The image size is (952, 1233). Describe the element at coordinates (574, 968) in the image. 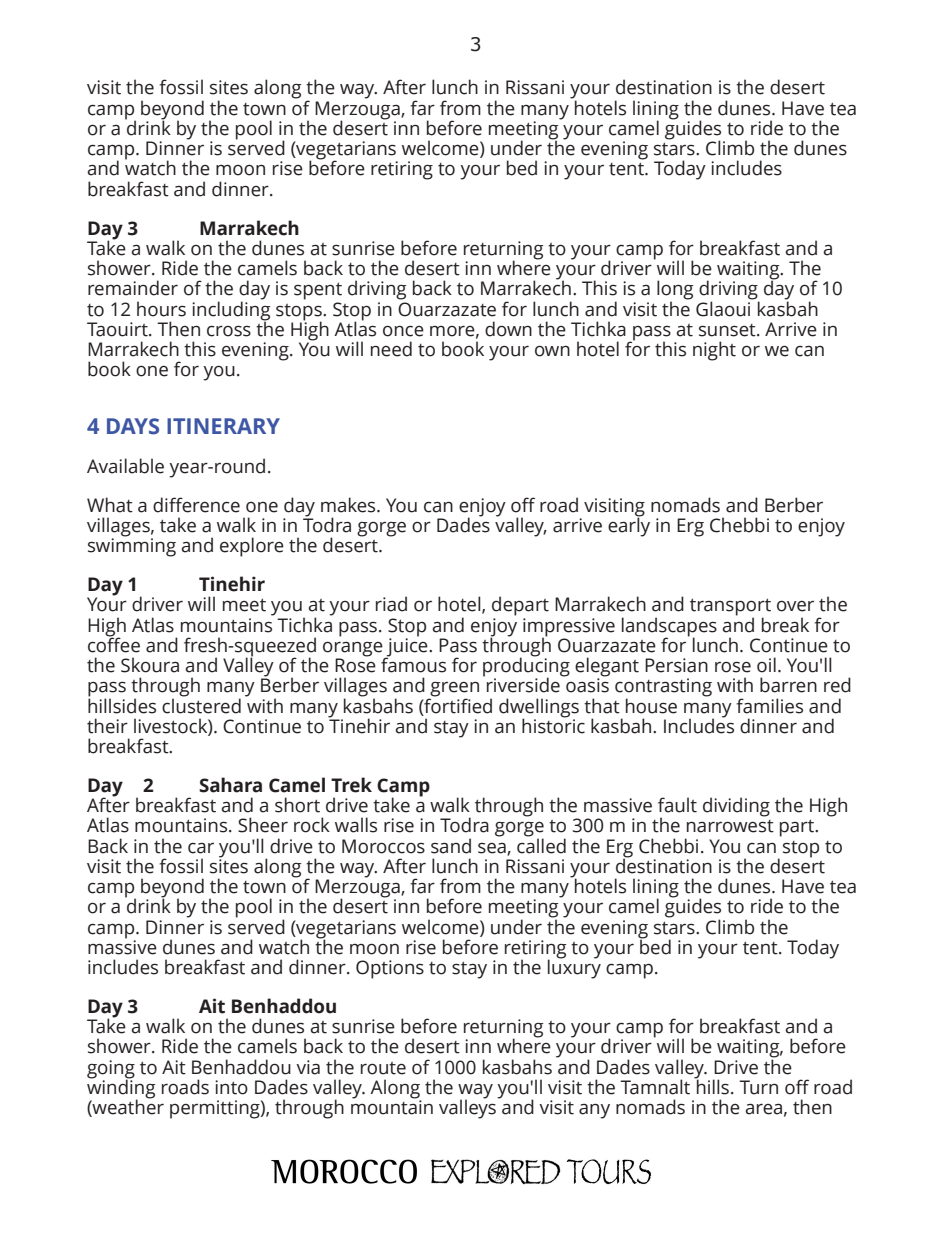

I see `luxury` at that location.
